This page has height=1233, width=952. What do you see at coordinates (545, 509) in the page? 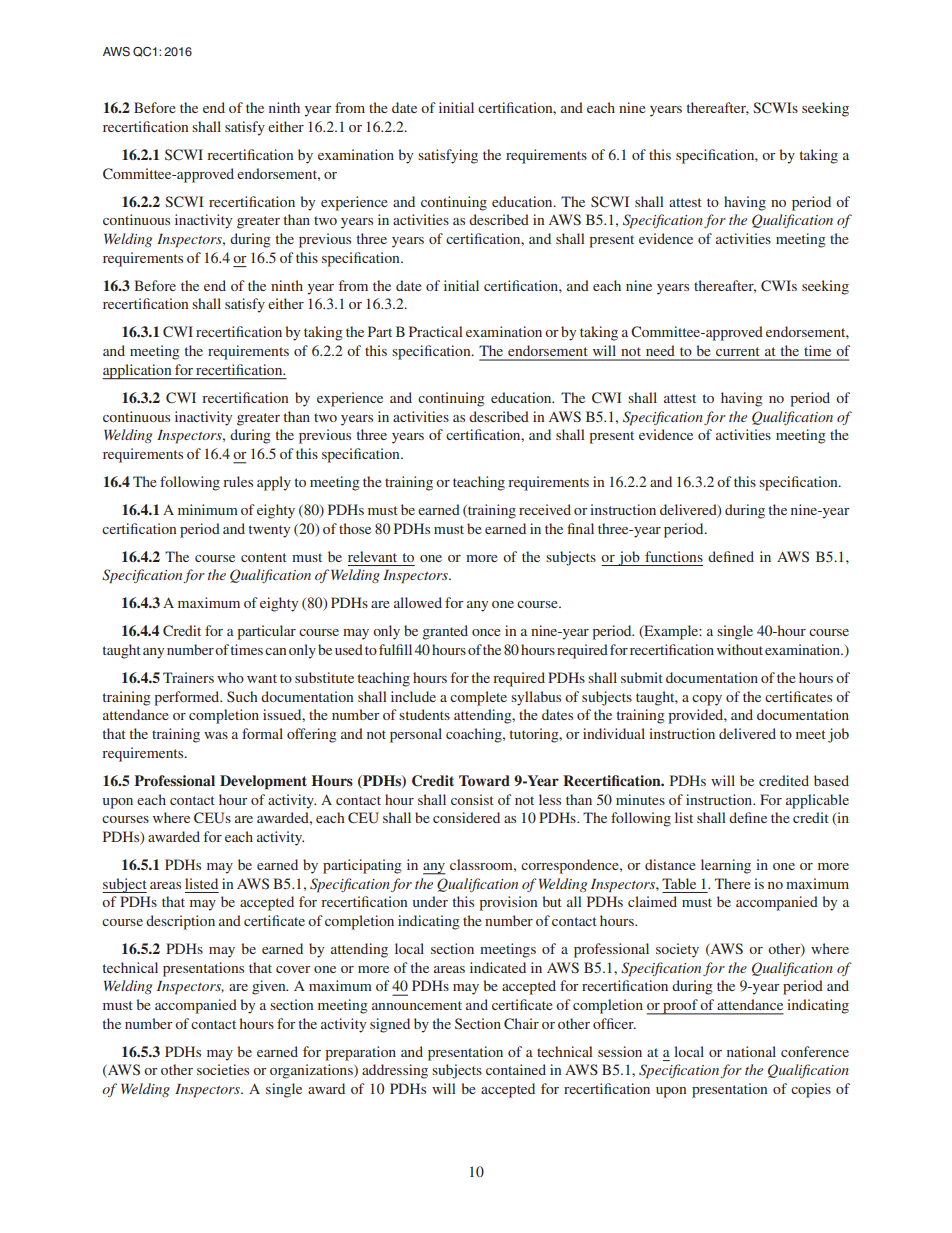
I see `received` at bounding box center [545, 509].
